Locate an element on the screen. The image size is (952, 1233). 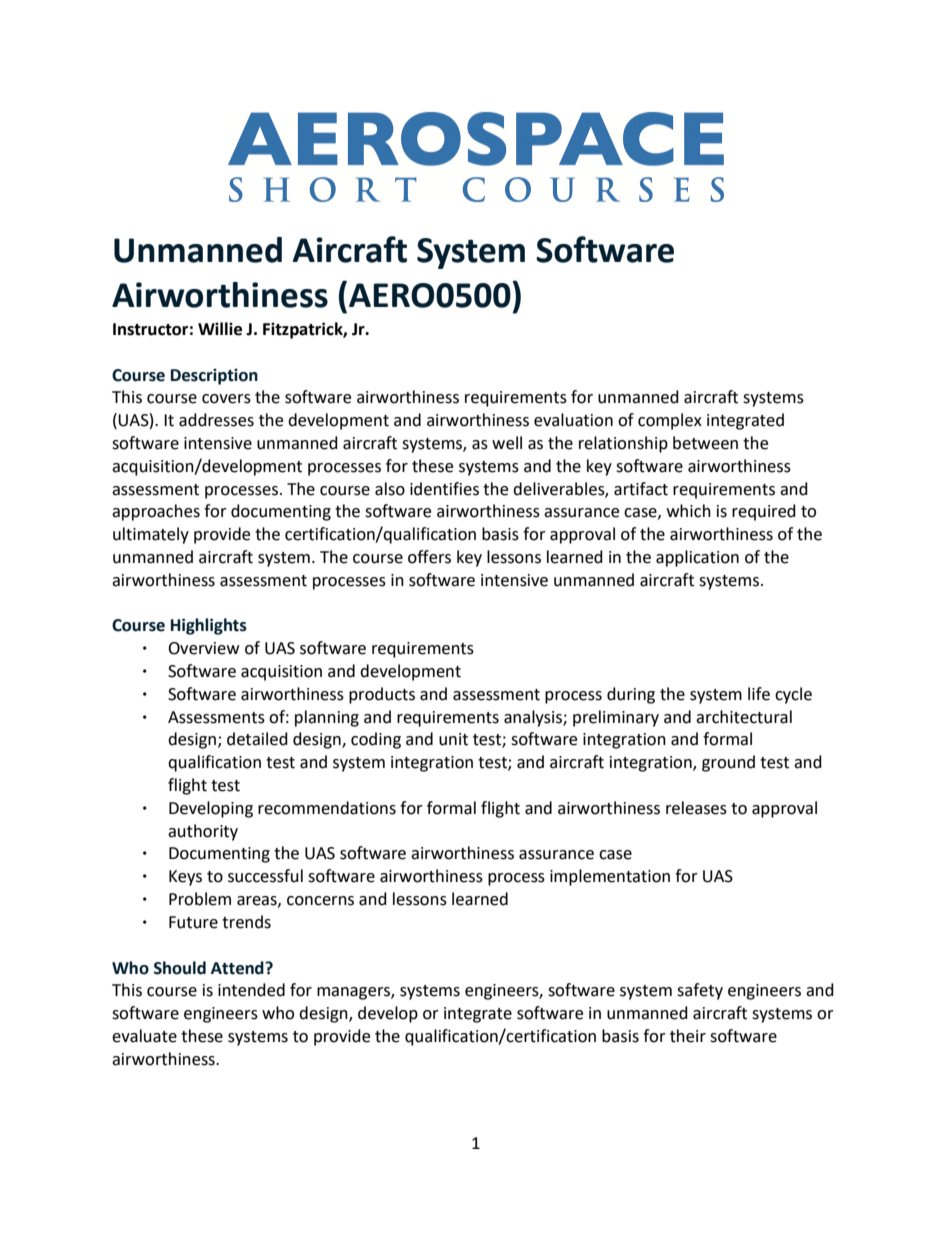
their is located at coordinates (688, 1036).
